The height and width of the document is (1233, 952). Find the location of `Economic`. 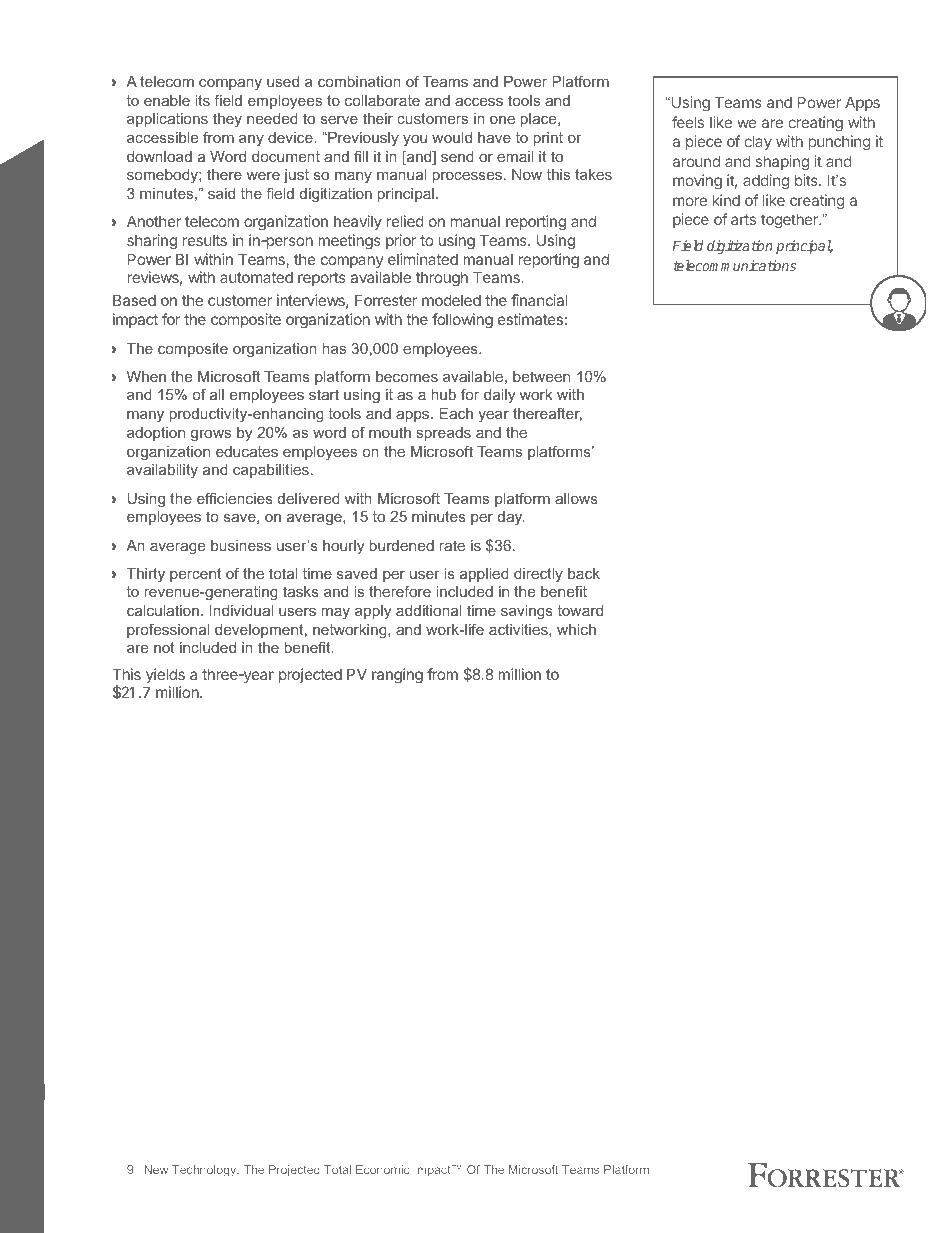

Economic is located at coordinates (383, 1169).
